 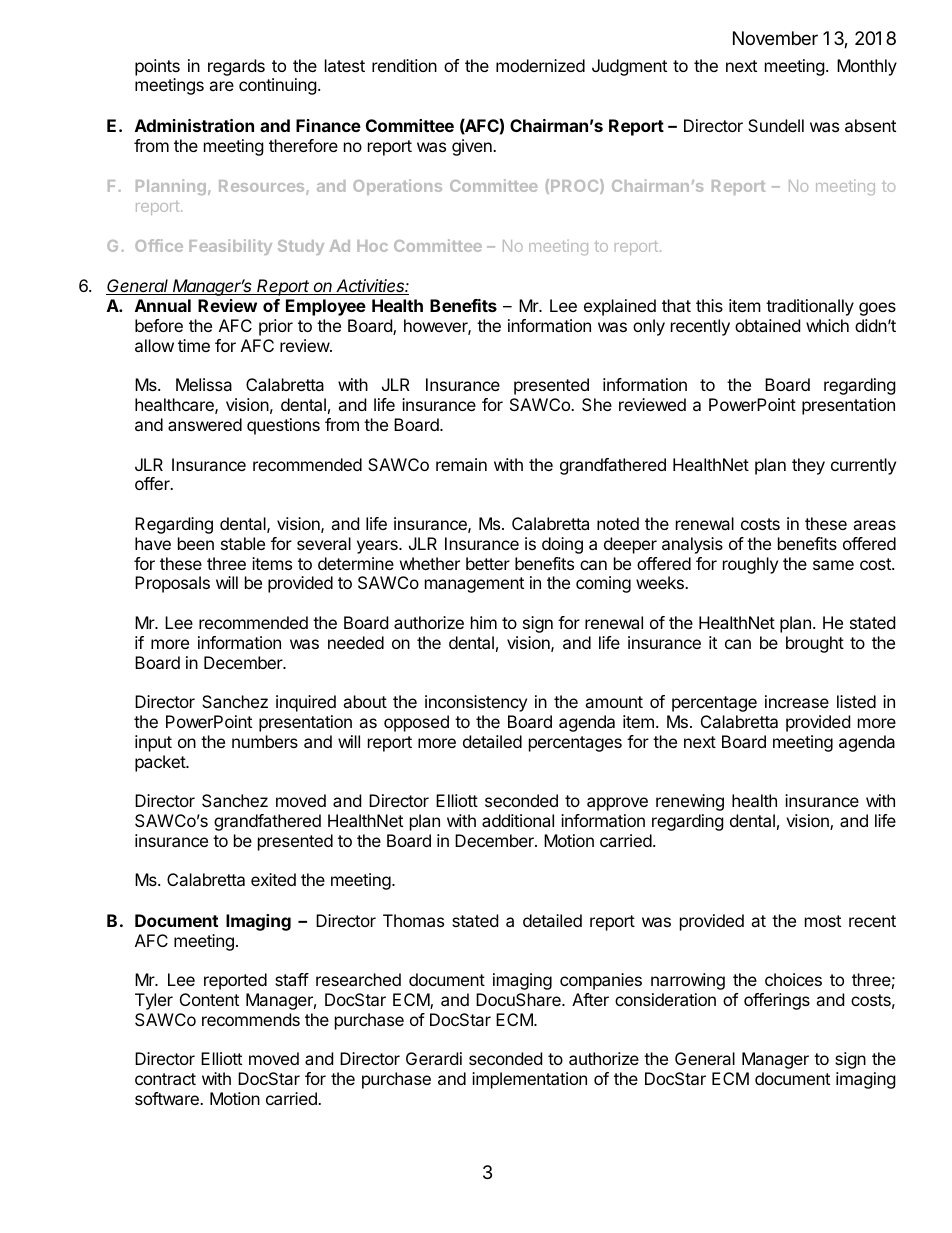 I want to click on recommends, so click(x=251, y=1019).
